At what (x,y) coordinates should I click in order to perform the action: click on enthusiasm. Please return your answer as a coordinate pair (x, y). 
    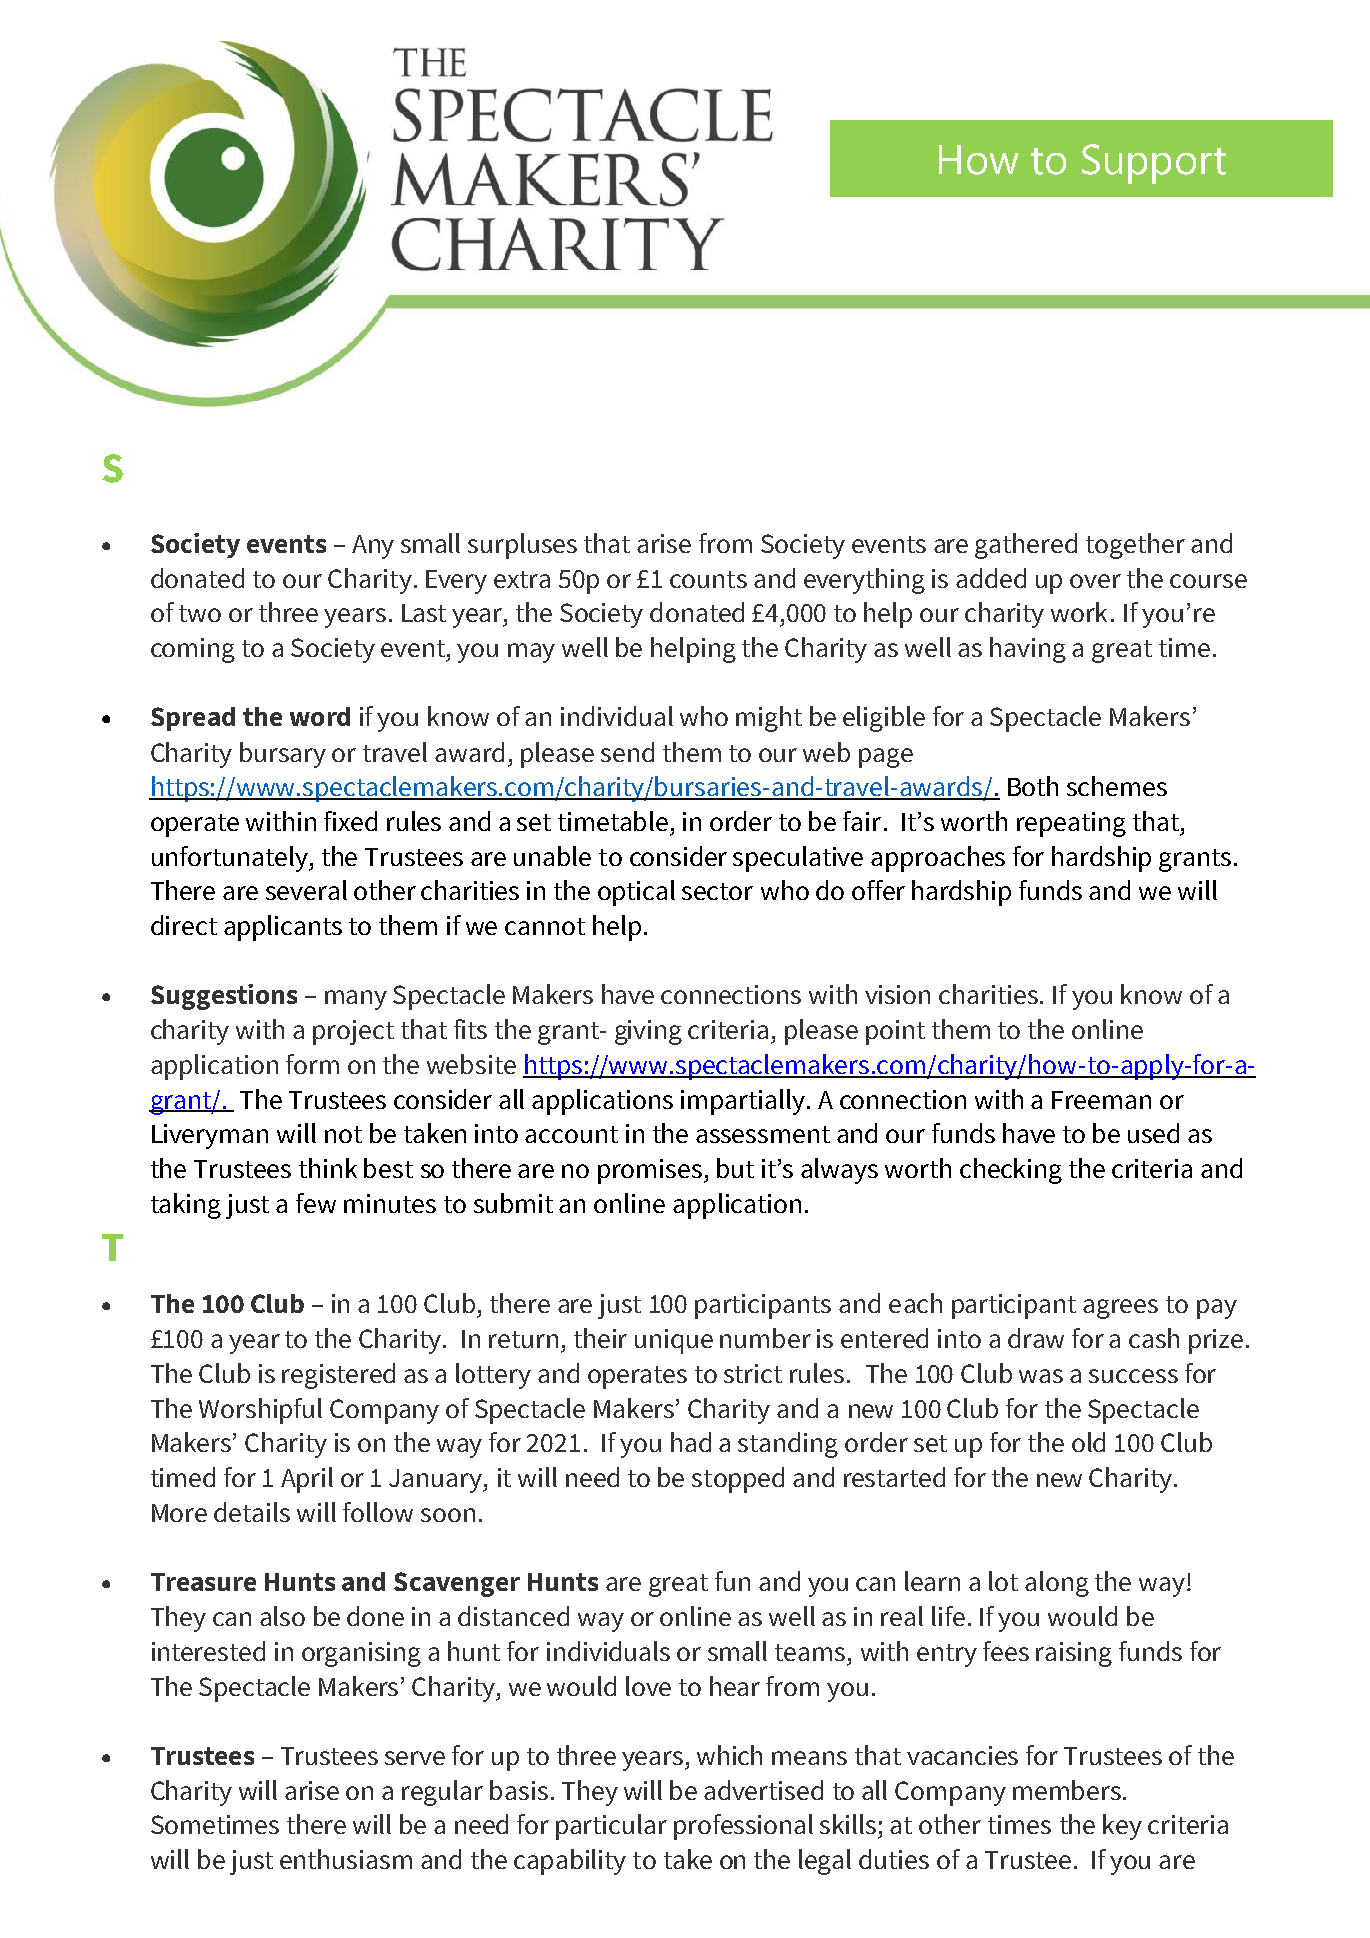
    Looking at the image, I should click on (346, 1859).
